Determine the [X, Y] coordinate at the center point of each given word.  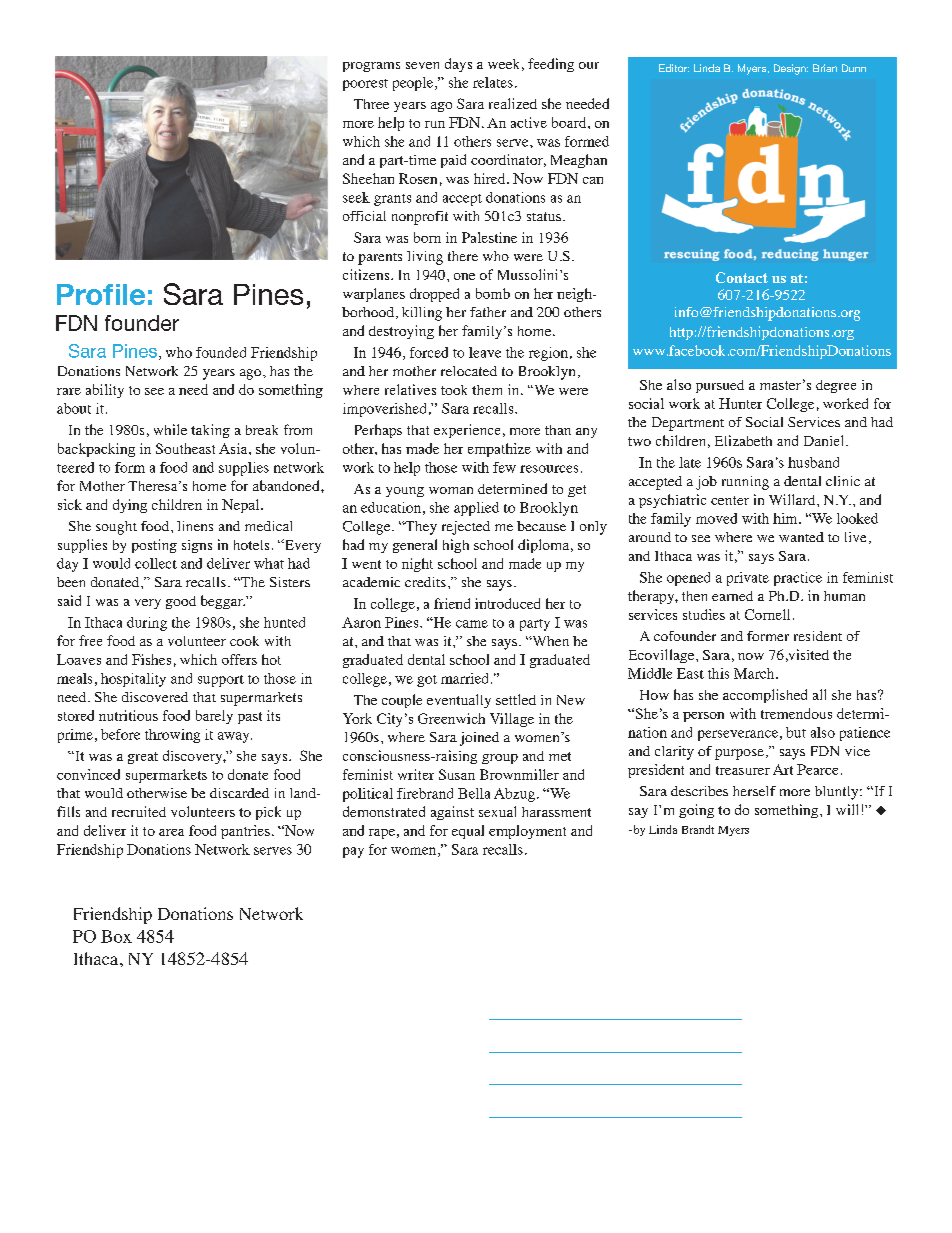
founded [221, 352]
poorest [365, 85]
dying [130, 506]
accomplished [765, 696]
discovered [155, 697]
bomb [493, 293]
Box [116, 936]
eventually [459, 701]
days [458, 65]
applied [476, 509]
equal [468, 832]
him [786, 518]
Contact [742, 277]
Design [791, 69]
